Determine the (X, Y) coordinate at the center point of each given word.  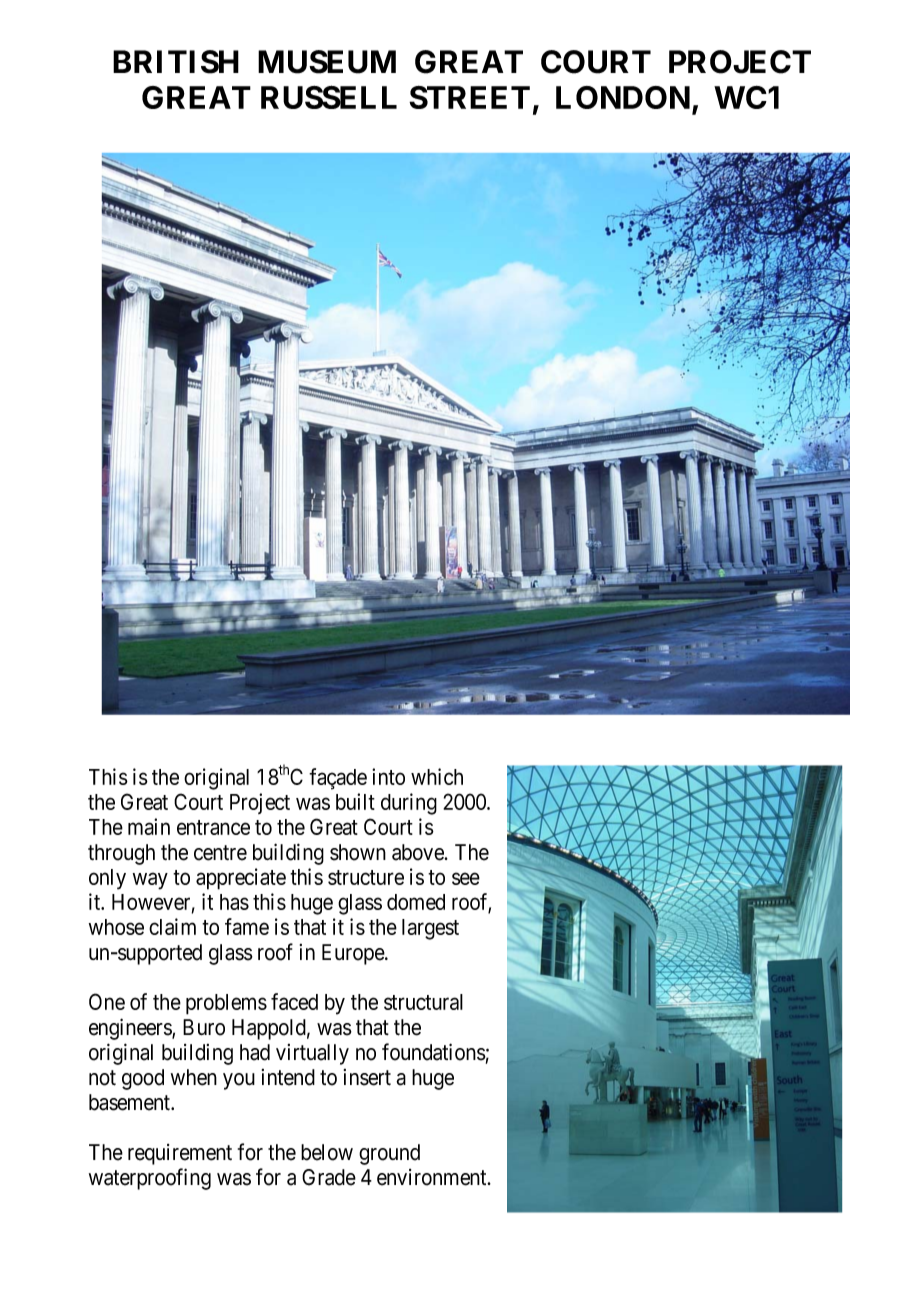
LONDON (623, 97)
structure (366, 877)
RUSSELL (329, 97)
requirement (180, 1154)
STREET (469, 97)
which (437, 776)
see (466, 879)
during (409, 804)
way (150, 881)
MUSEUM (327, 62)
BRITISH (176, 62)
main (149, 826)
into (388, 776)
